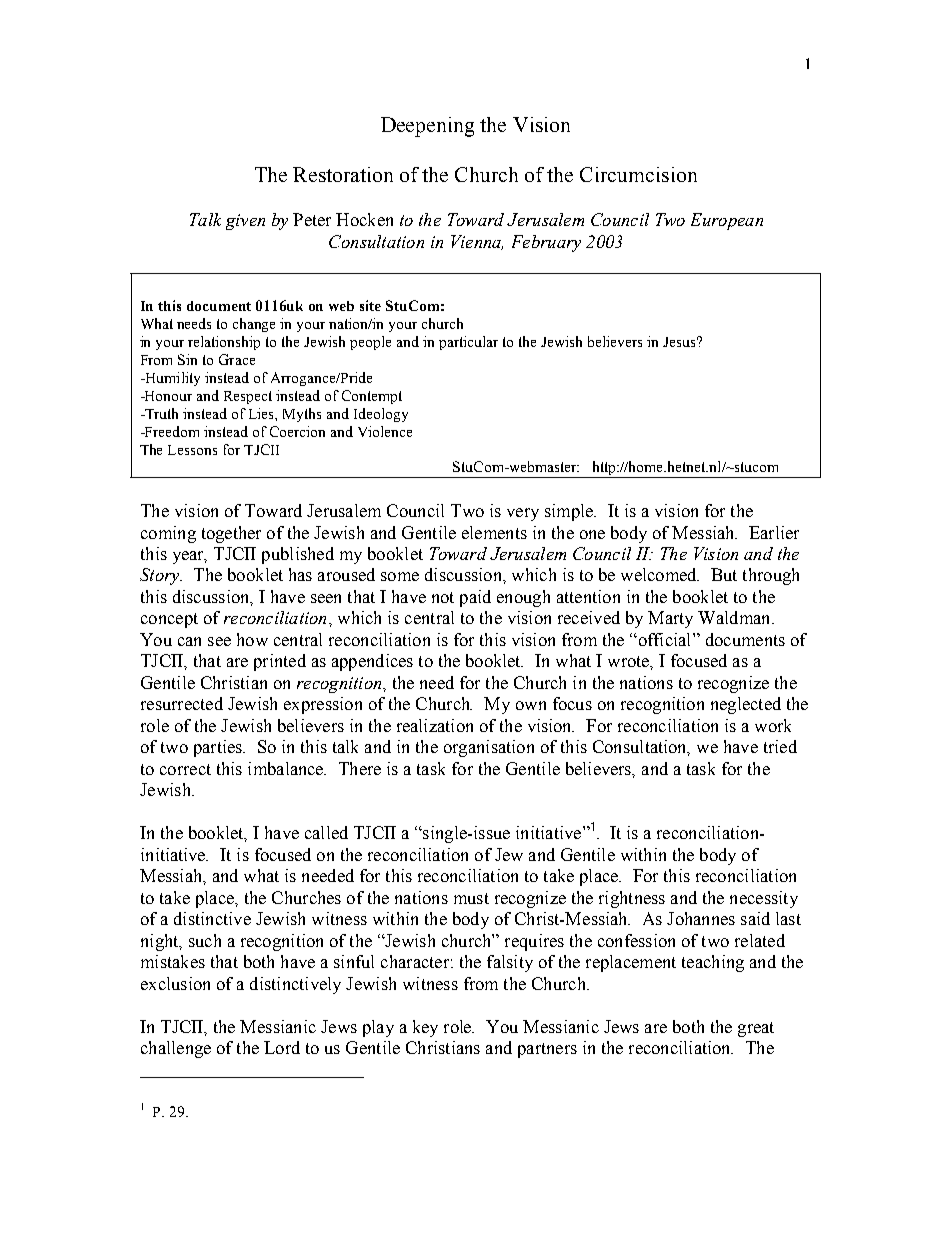  What do you see at coordinates (746, 705) in the screenshot?
I see `neglected` at bounding box center [746, 705].
